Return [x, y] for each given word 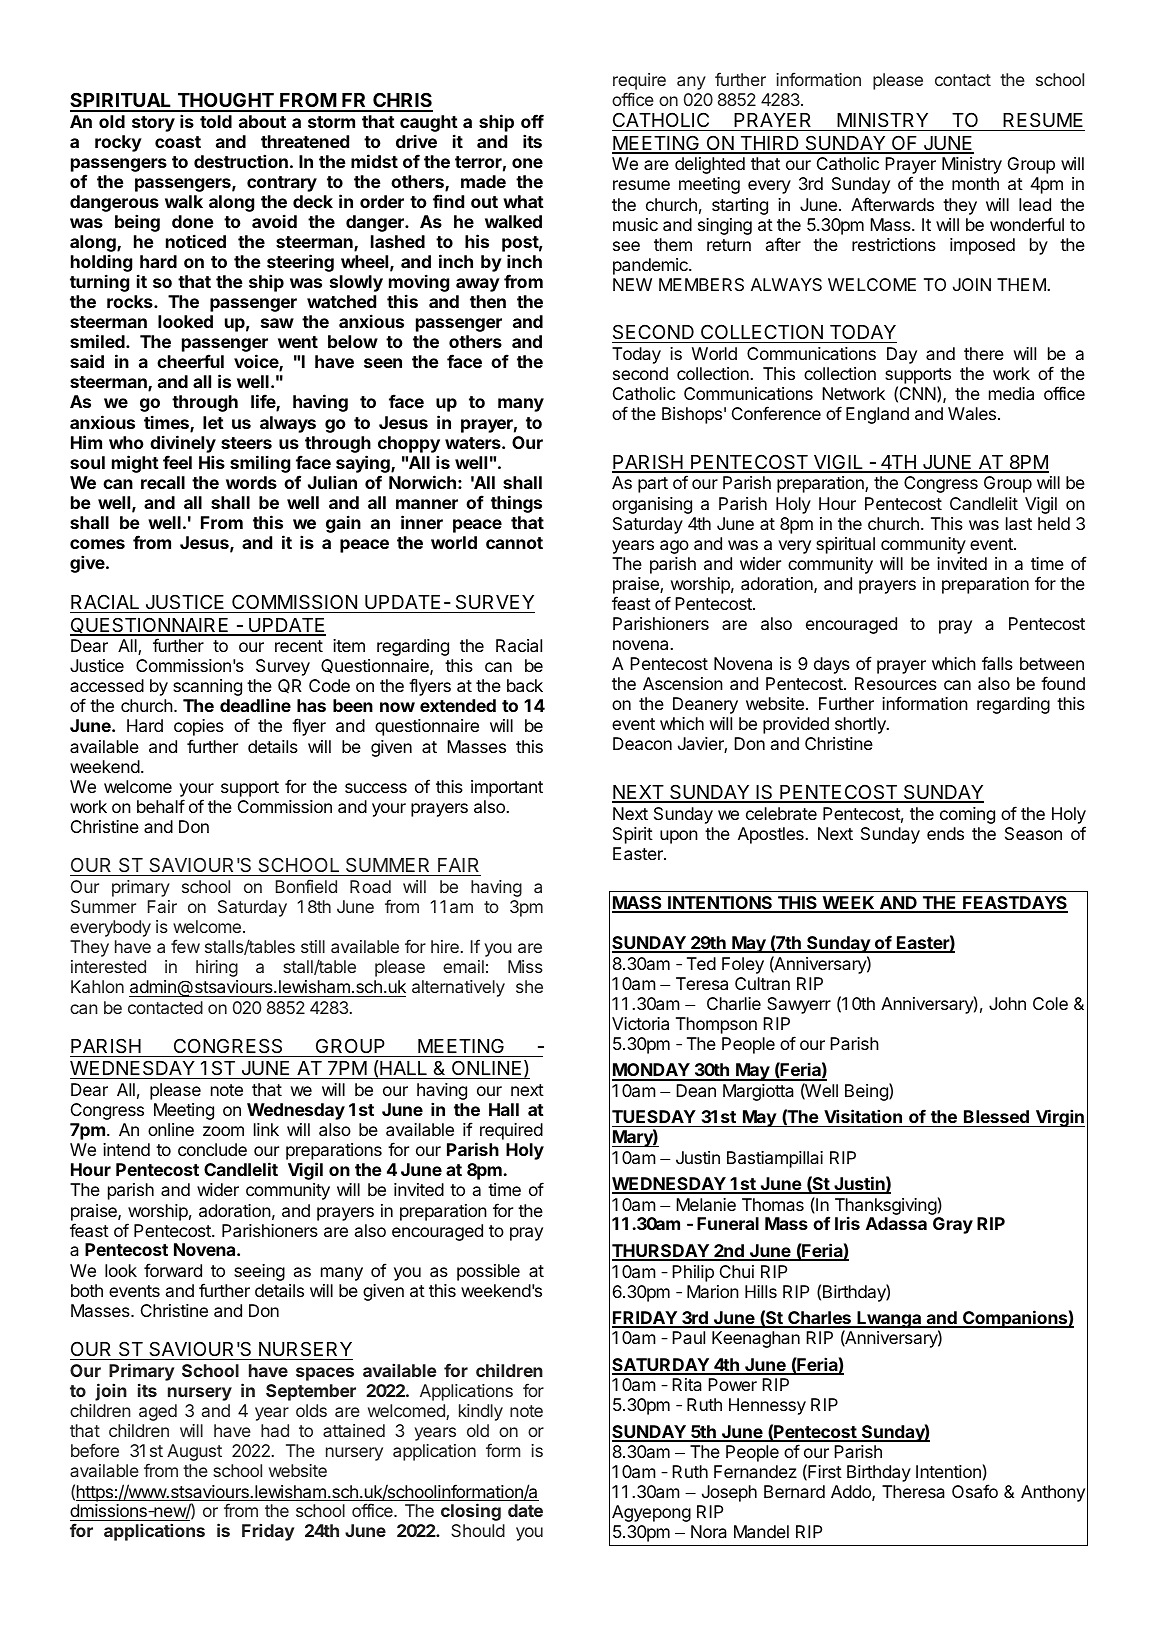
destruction [241, 161]
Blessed [996, 1116]
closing [471, 1512]
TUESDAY [654, 1116]
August [194, 1452]
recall [163, 482]
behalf [161, 806]
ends [945, 833]
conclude [212, 1149]
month [975, 183]
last [1019, 523]
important [507, 788]
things [516, 504]
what [523, 201]
